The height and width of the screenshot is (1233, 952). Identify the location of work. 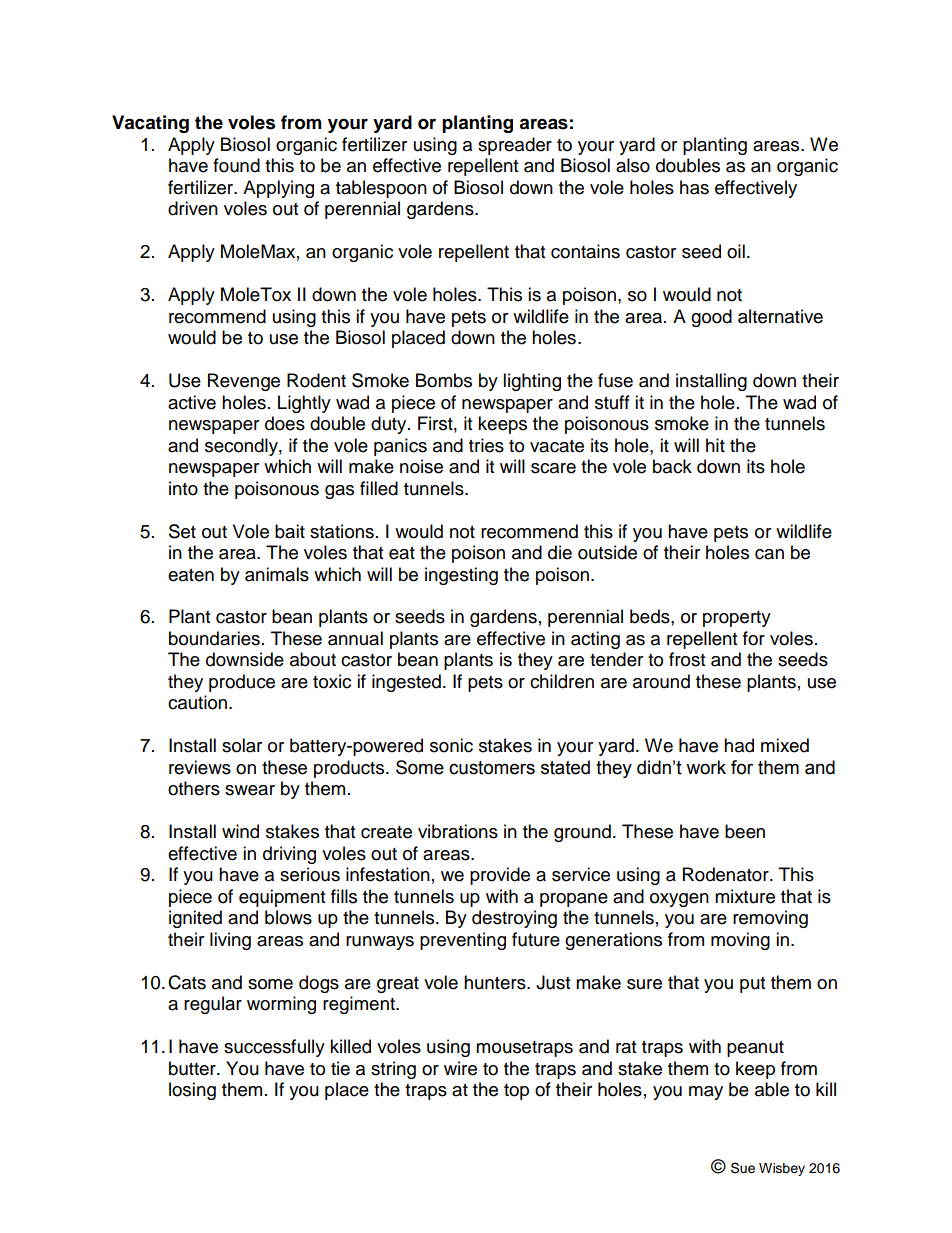
(706, 767).
